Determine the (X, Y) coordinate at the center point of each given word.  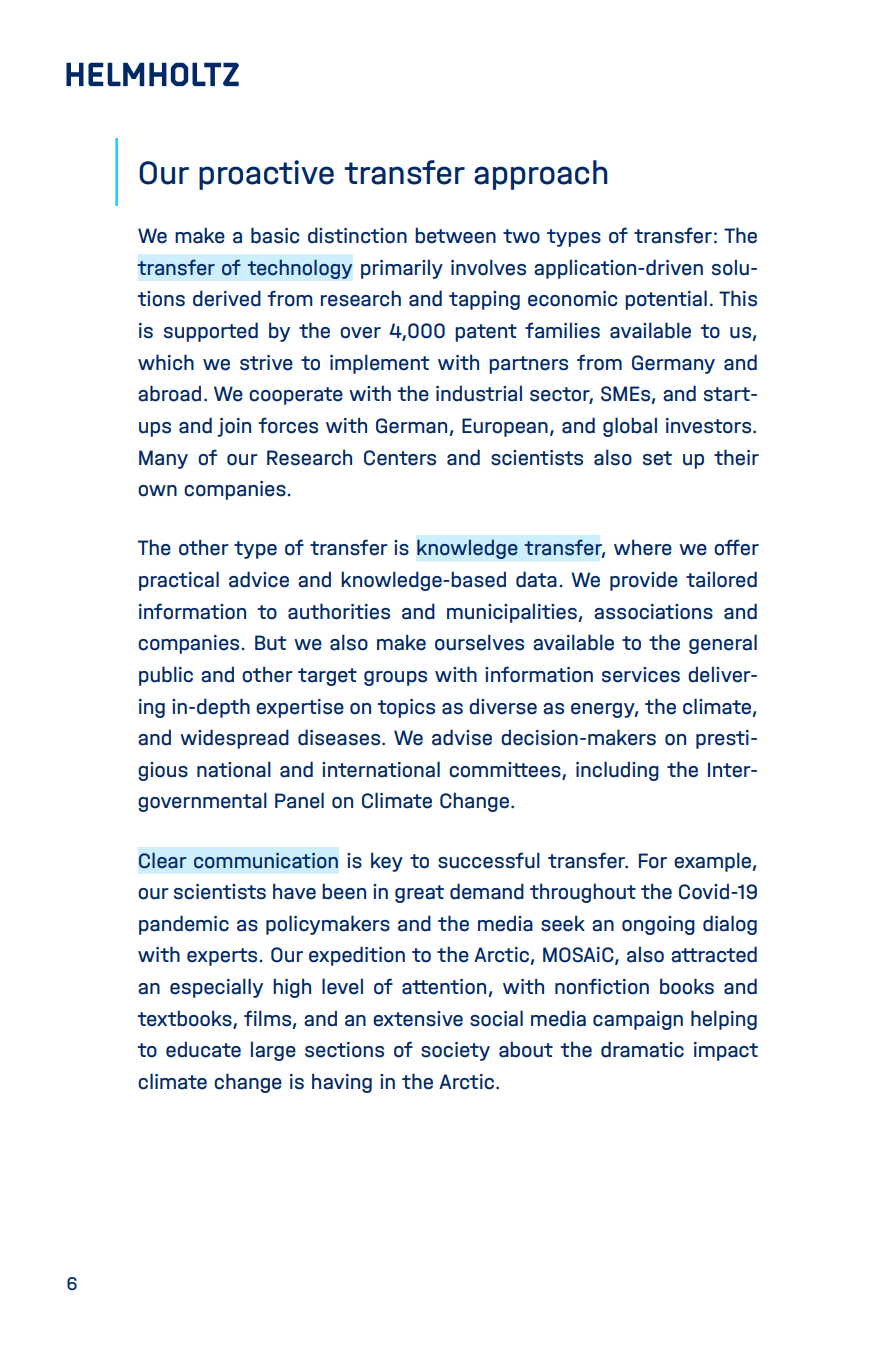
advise (462, 737)
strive (266, 363)
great (419, 894)
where (643, 547)
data (536, 579)
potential (666, 300)
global (630, 427)
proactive (266, 175)
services (641, 675)
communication (266, 861)
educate (203, 1049)
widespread (234, 739)
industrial (479, 393)
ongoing (658, 925)
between (455, 235)
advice (259, 579)
